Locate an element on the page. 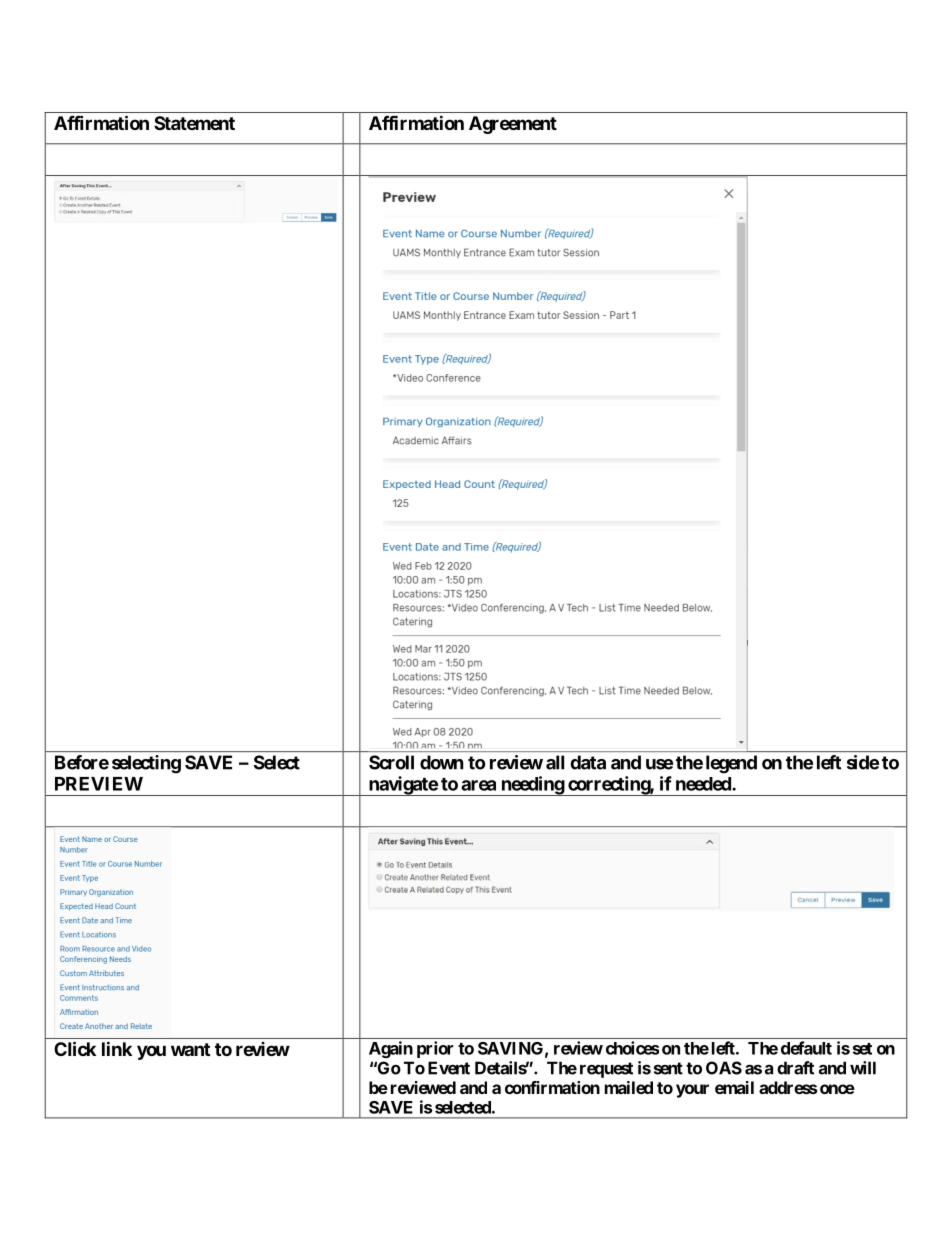 This document has height=1233, width=952. area is located at coordinates (478, 785).
